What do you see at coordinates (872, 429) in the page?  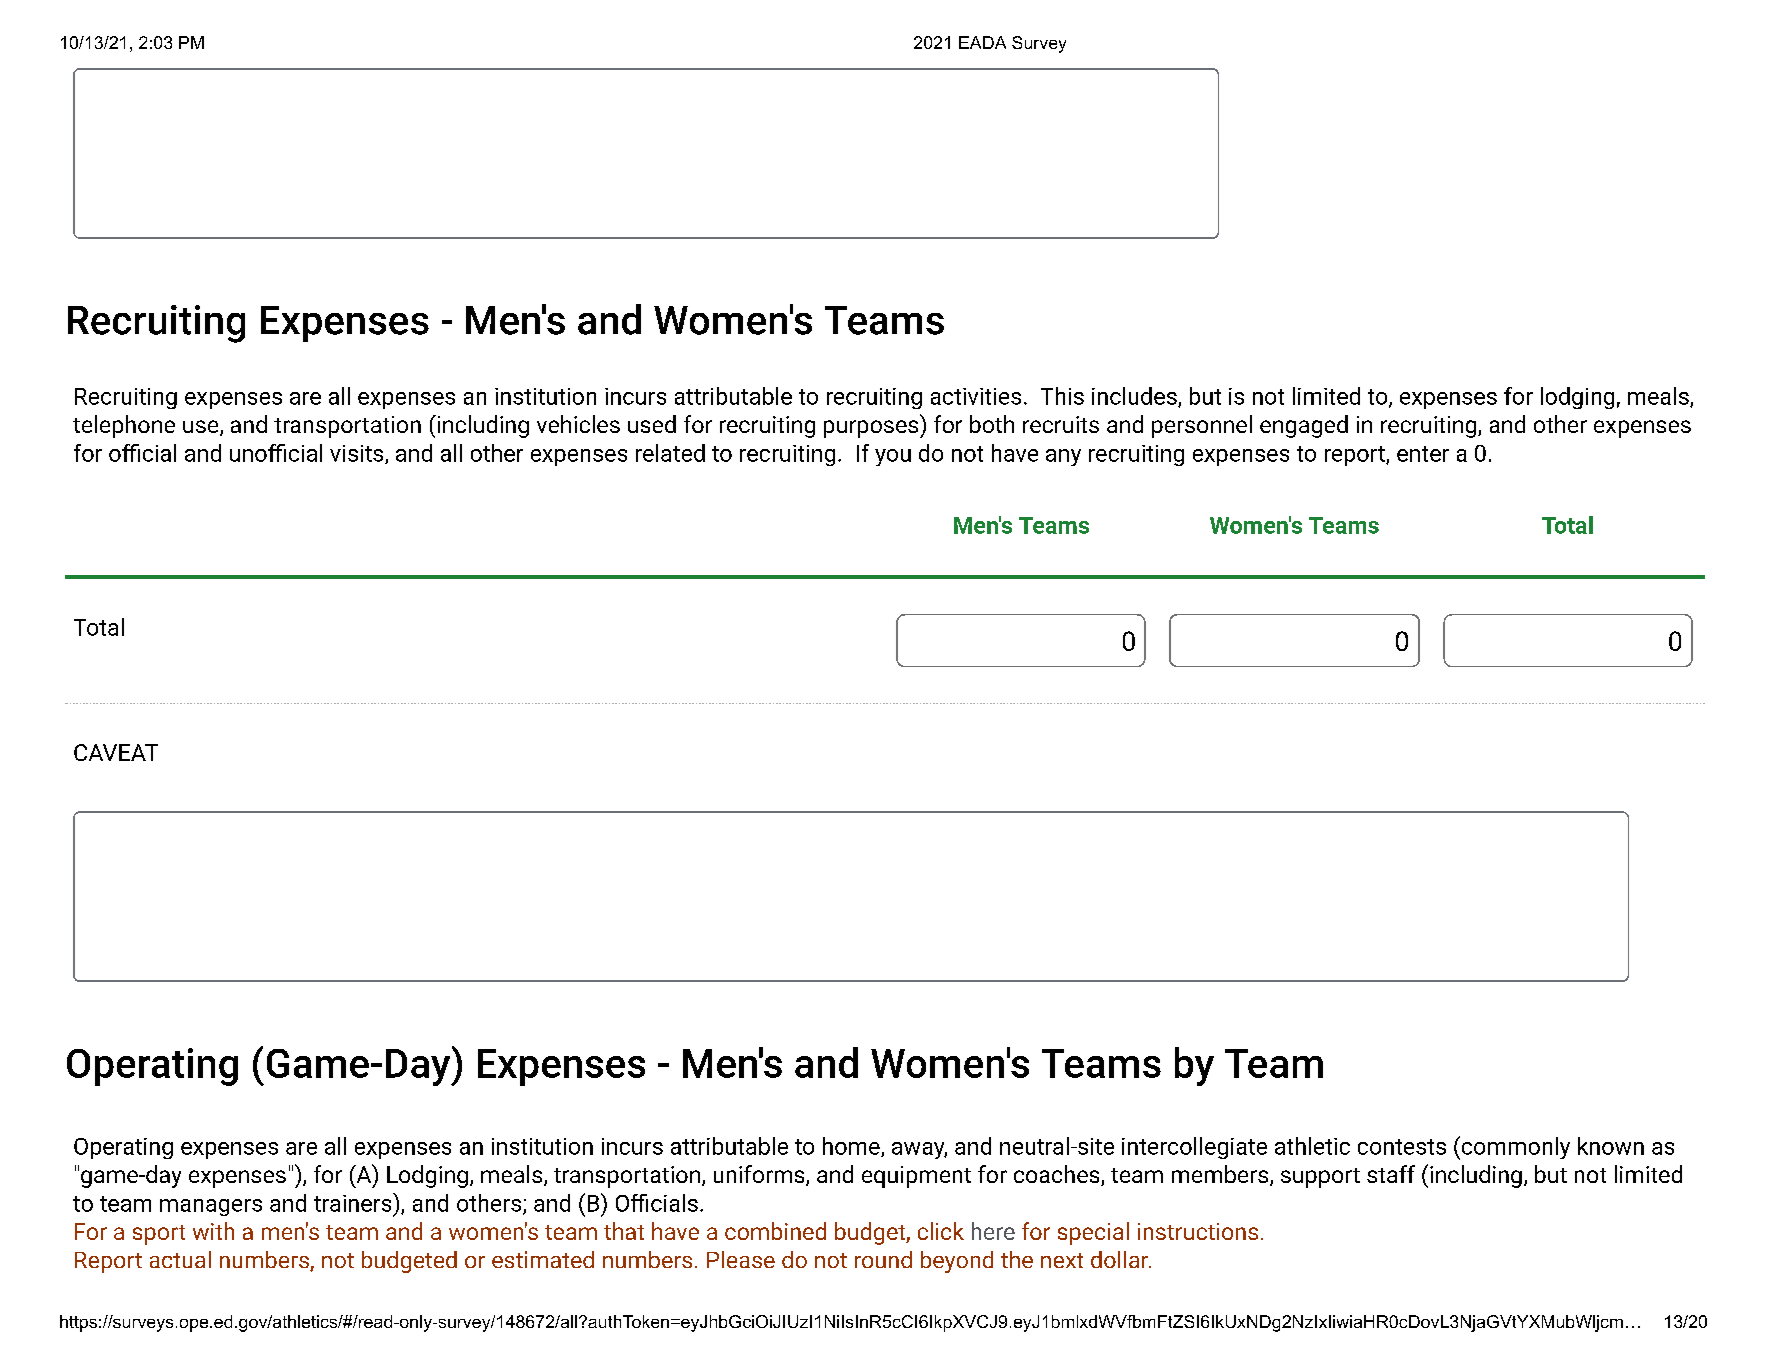 I see `purposes` at bounding box center [872, 429].
